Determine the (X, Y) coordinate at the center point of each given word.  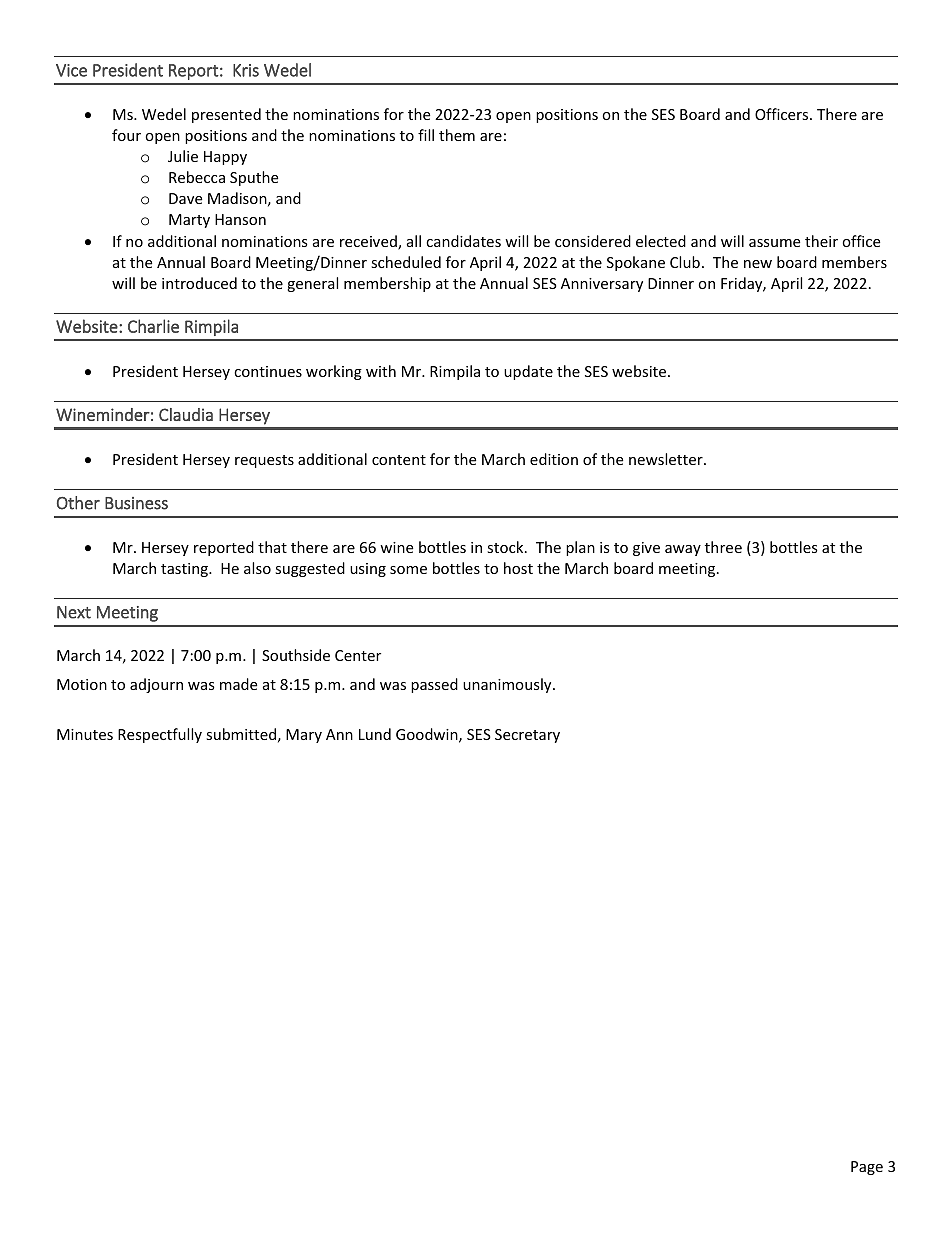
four (126, 135)
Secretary (527, 736)
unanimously (508, 685)
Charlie (153, 326)
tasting (185, 570)
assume (774, 243)
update (528, 372)
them (457, 135)
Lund (375, 734)
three (723, 547)
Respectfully (160, 735)
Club (685, 262)
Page (867, 1168)
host (518, 568)
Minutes (85, 734)
